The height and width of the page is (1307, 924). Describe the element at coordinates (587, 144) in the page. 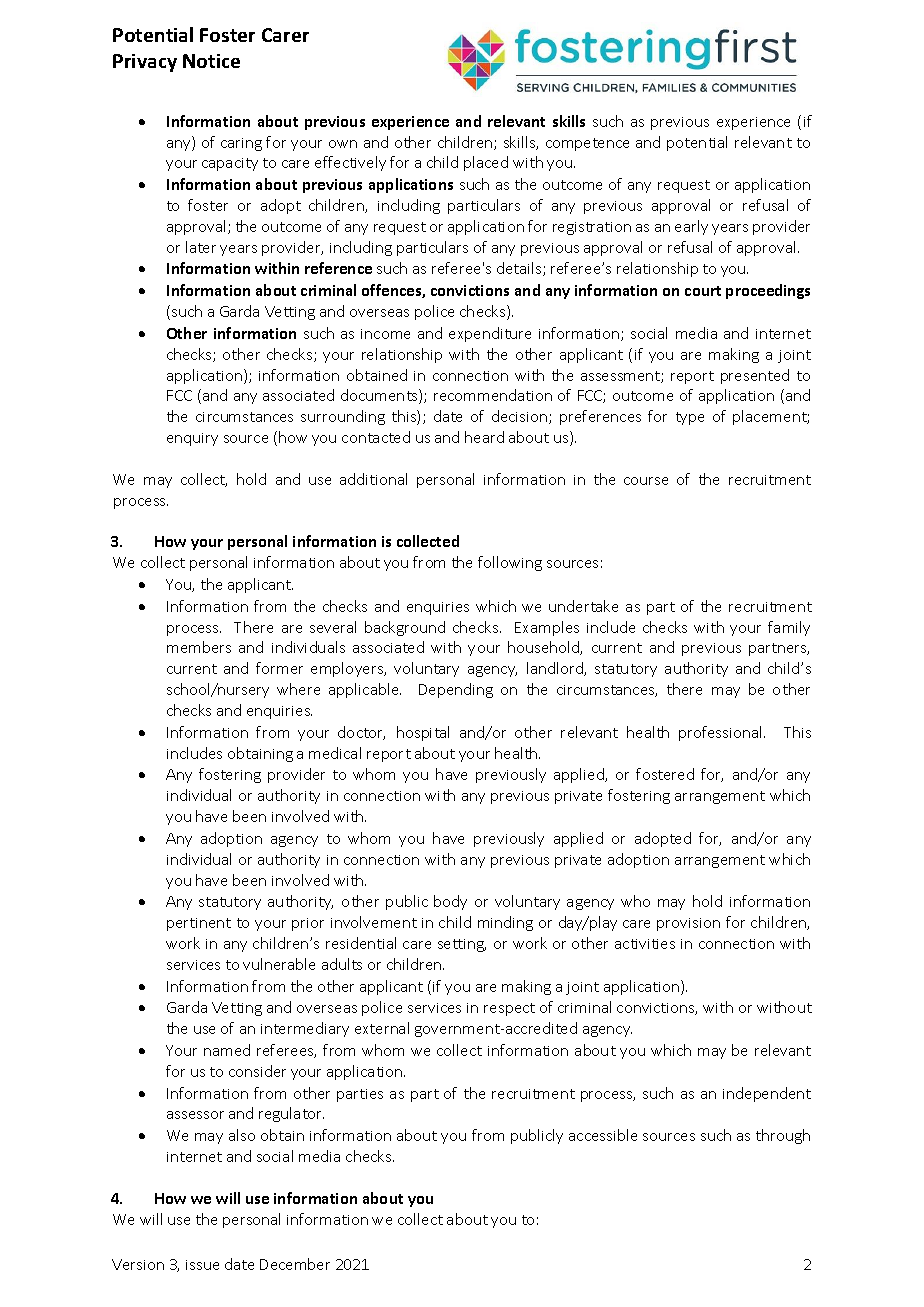

I see `competence` at that location.
